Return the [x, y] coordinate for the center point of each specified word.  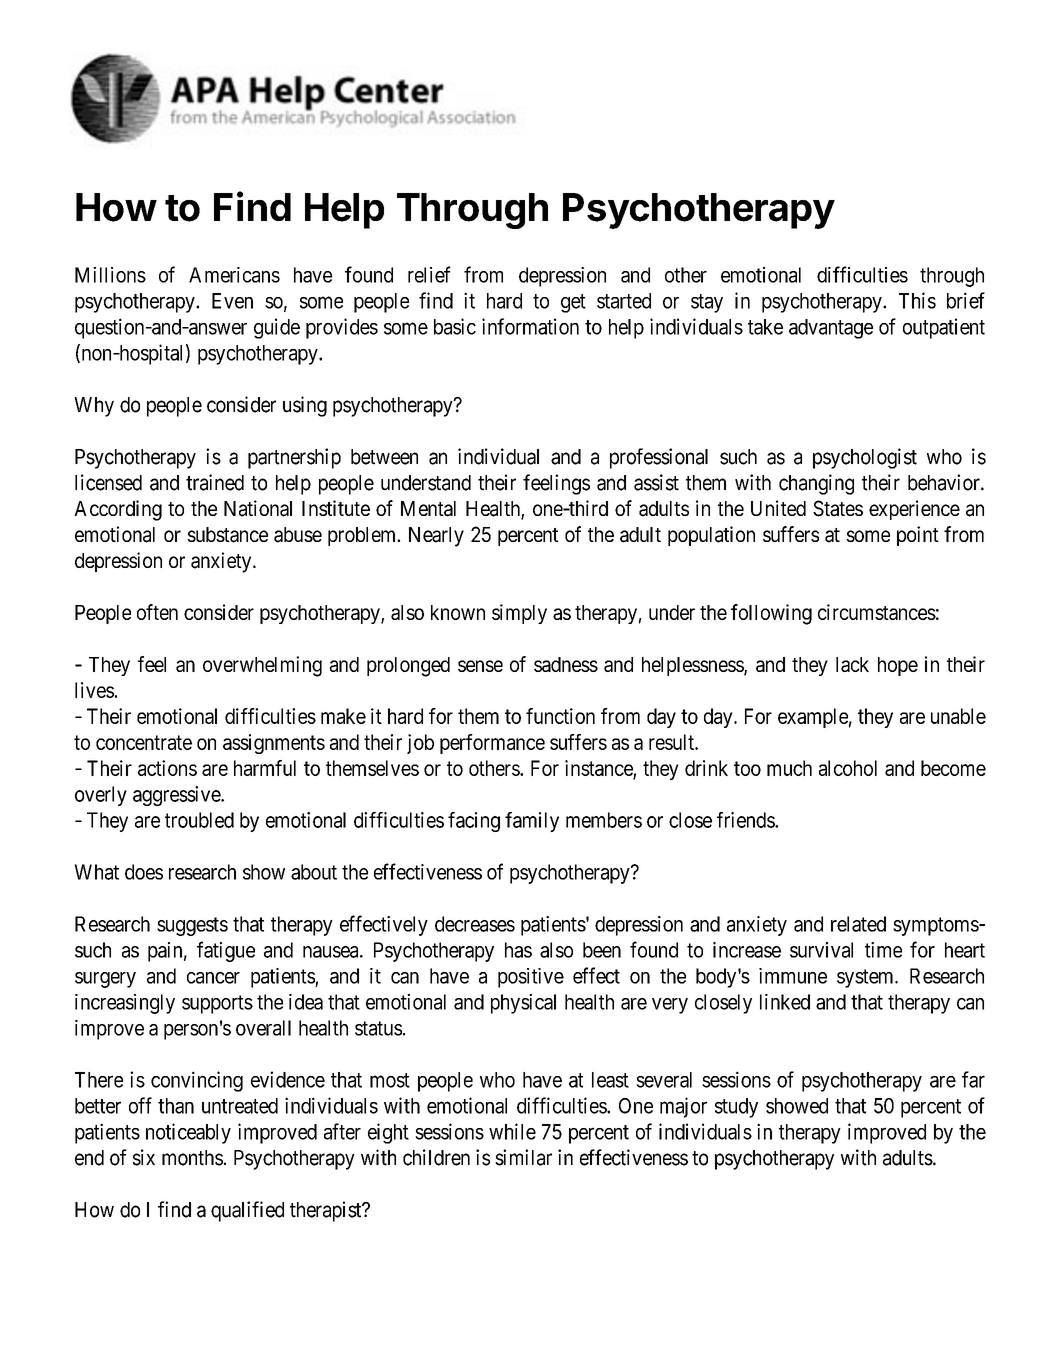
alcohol [848, 768]
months [192, 1158]
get [573, 303]
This [917, 300]
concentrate [144, 742]
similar [523, 1157]
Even [232, 301]
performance [492, 744]
